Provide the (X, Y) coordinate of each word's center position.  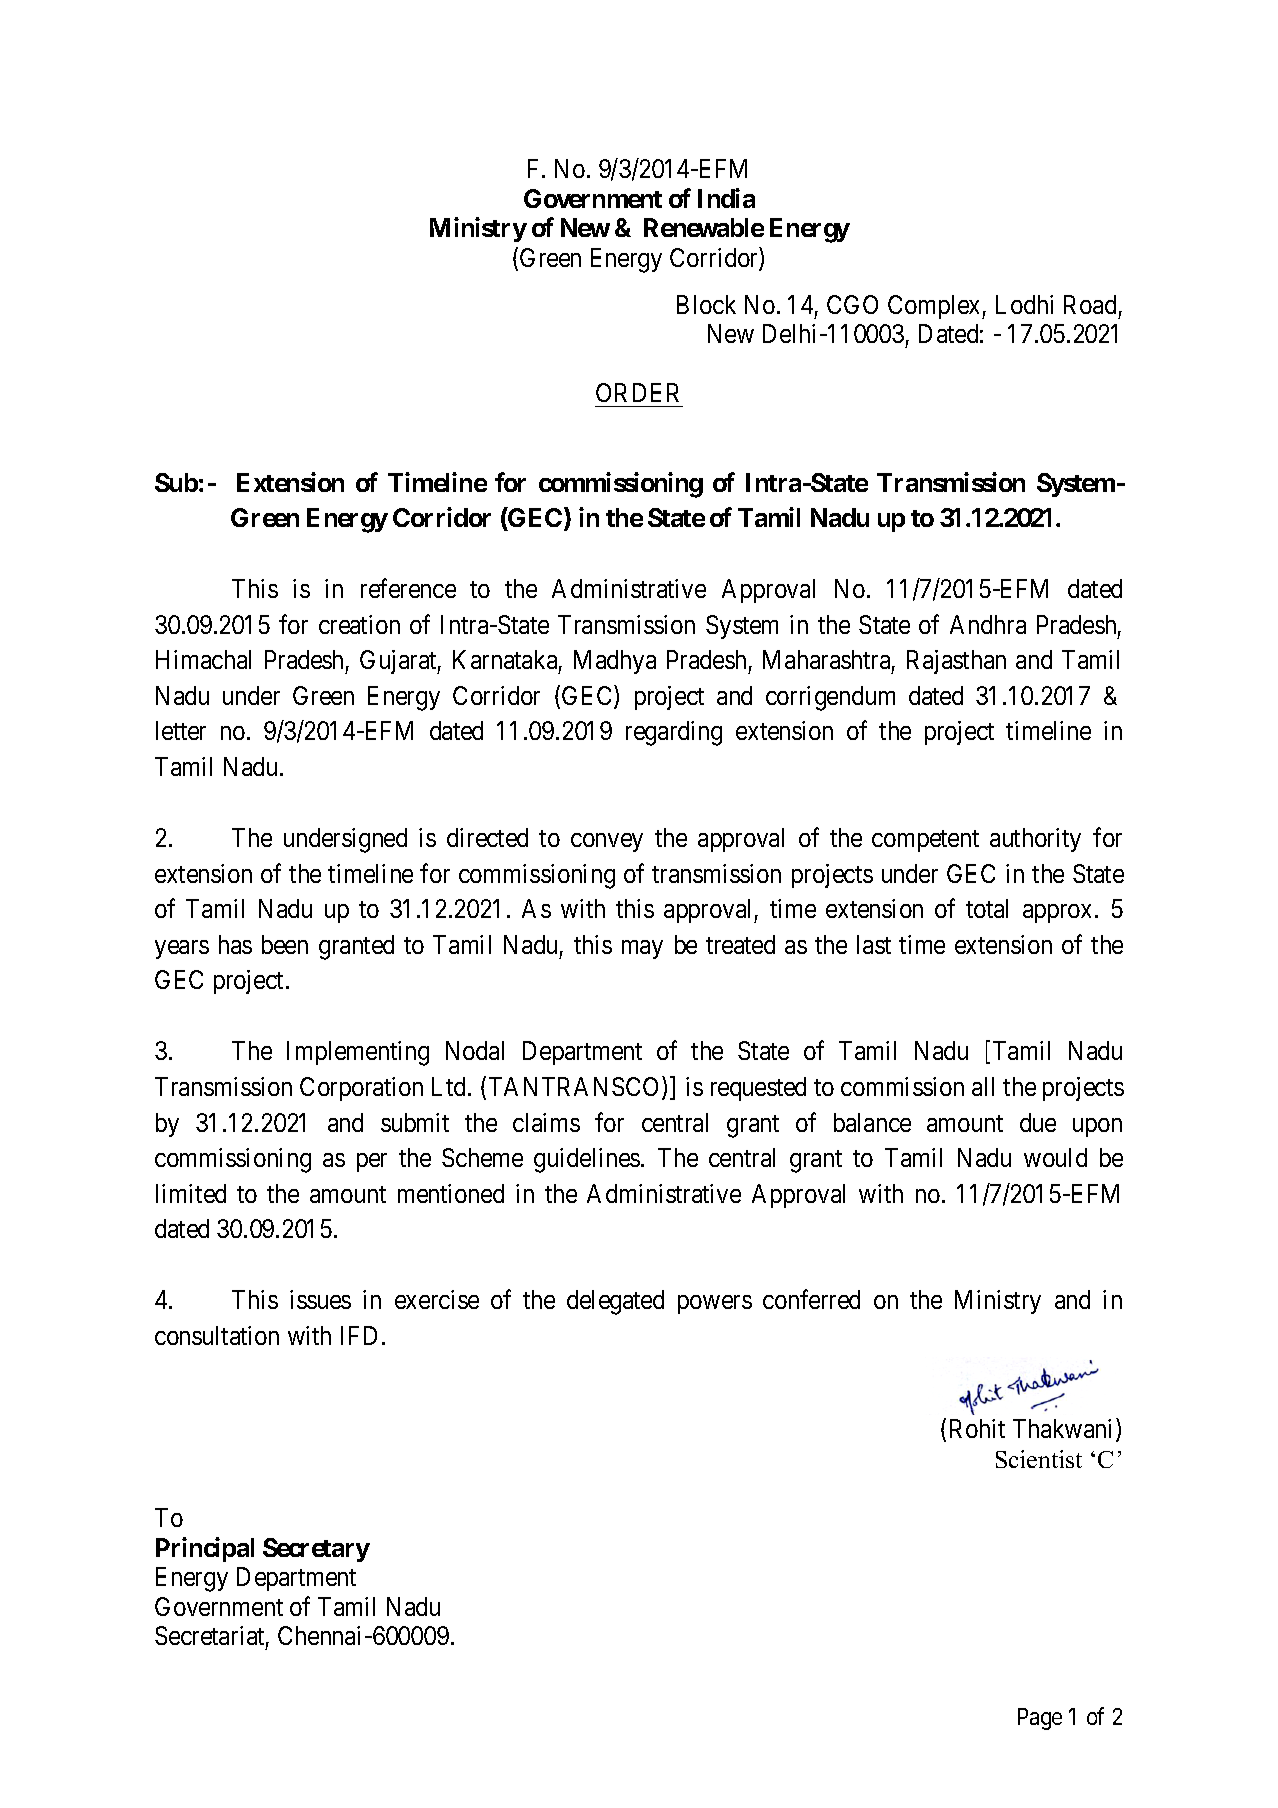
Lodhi (1024, 304)
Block (706, 304)
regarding (674, 733)
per (372, 1162)
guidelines (587, 1160)
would (1055, 1157)
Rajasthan (956, 662)
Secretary (316, 1550)
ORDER (637, 392)
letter (181, 730)
